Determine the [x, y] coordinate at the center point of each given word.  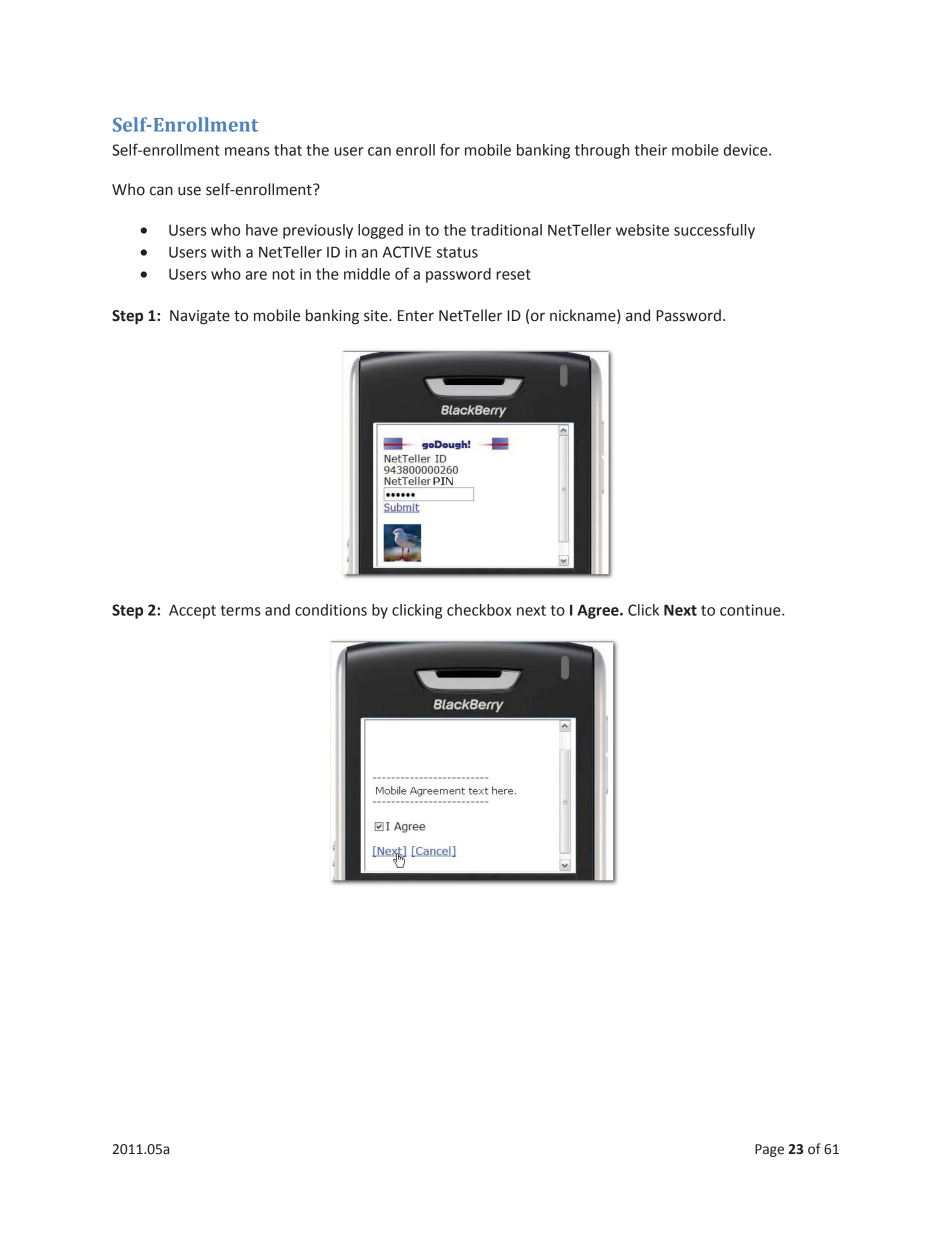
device [747, 150]
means [247, 151]
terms [241, 610]
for [450, 149]
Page [769, 1150]
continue [751, 610]
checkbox [479, 610]
